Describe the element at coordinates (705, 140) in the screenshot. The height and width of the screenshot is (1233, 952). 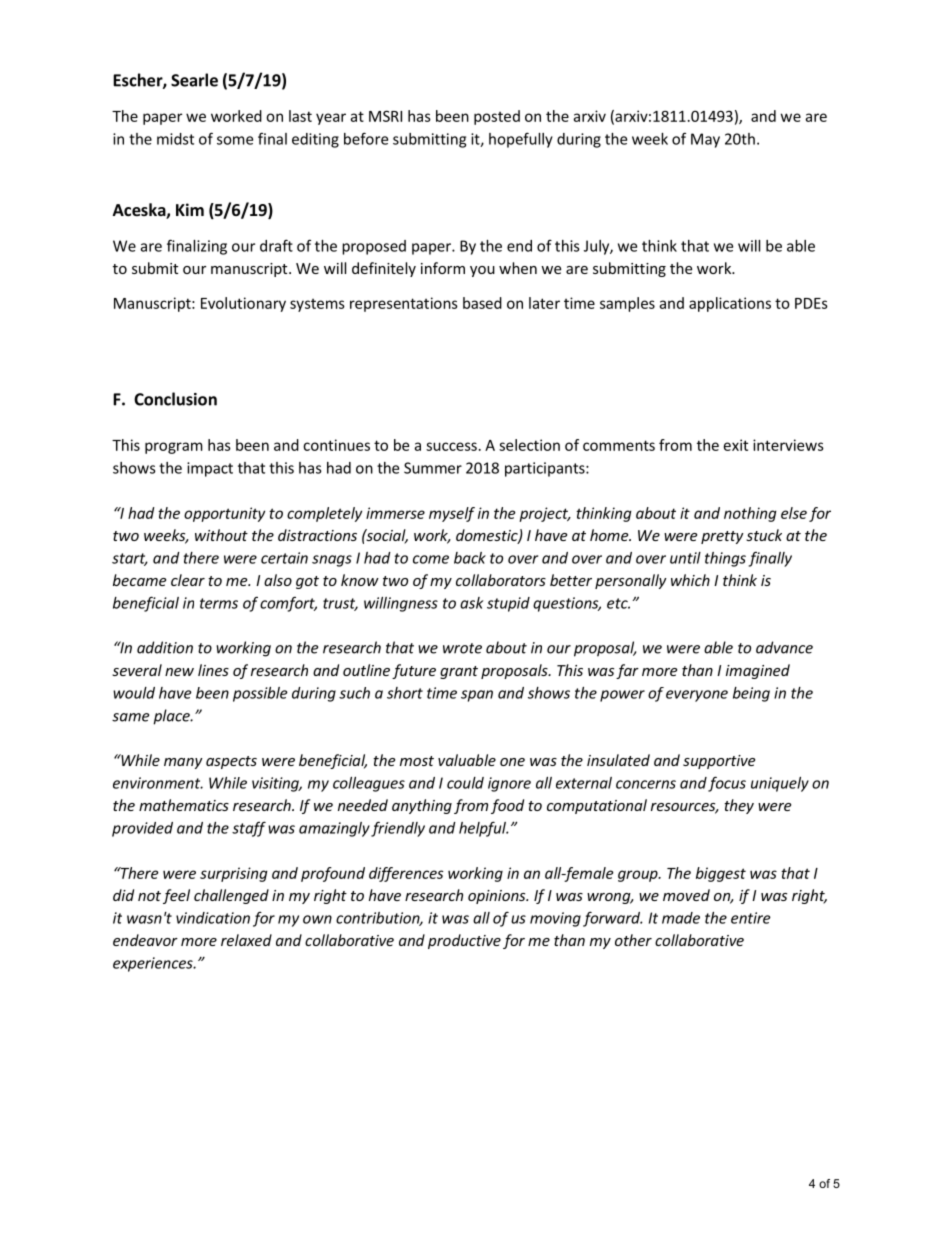
I see `May` at that location.
